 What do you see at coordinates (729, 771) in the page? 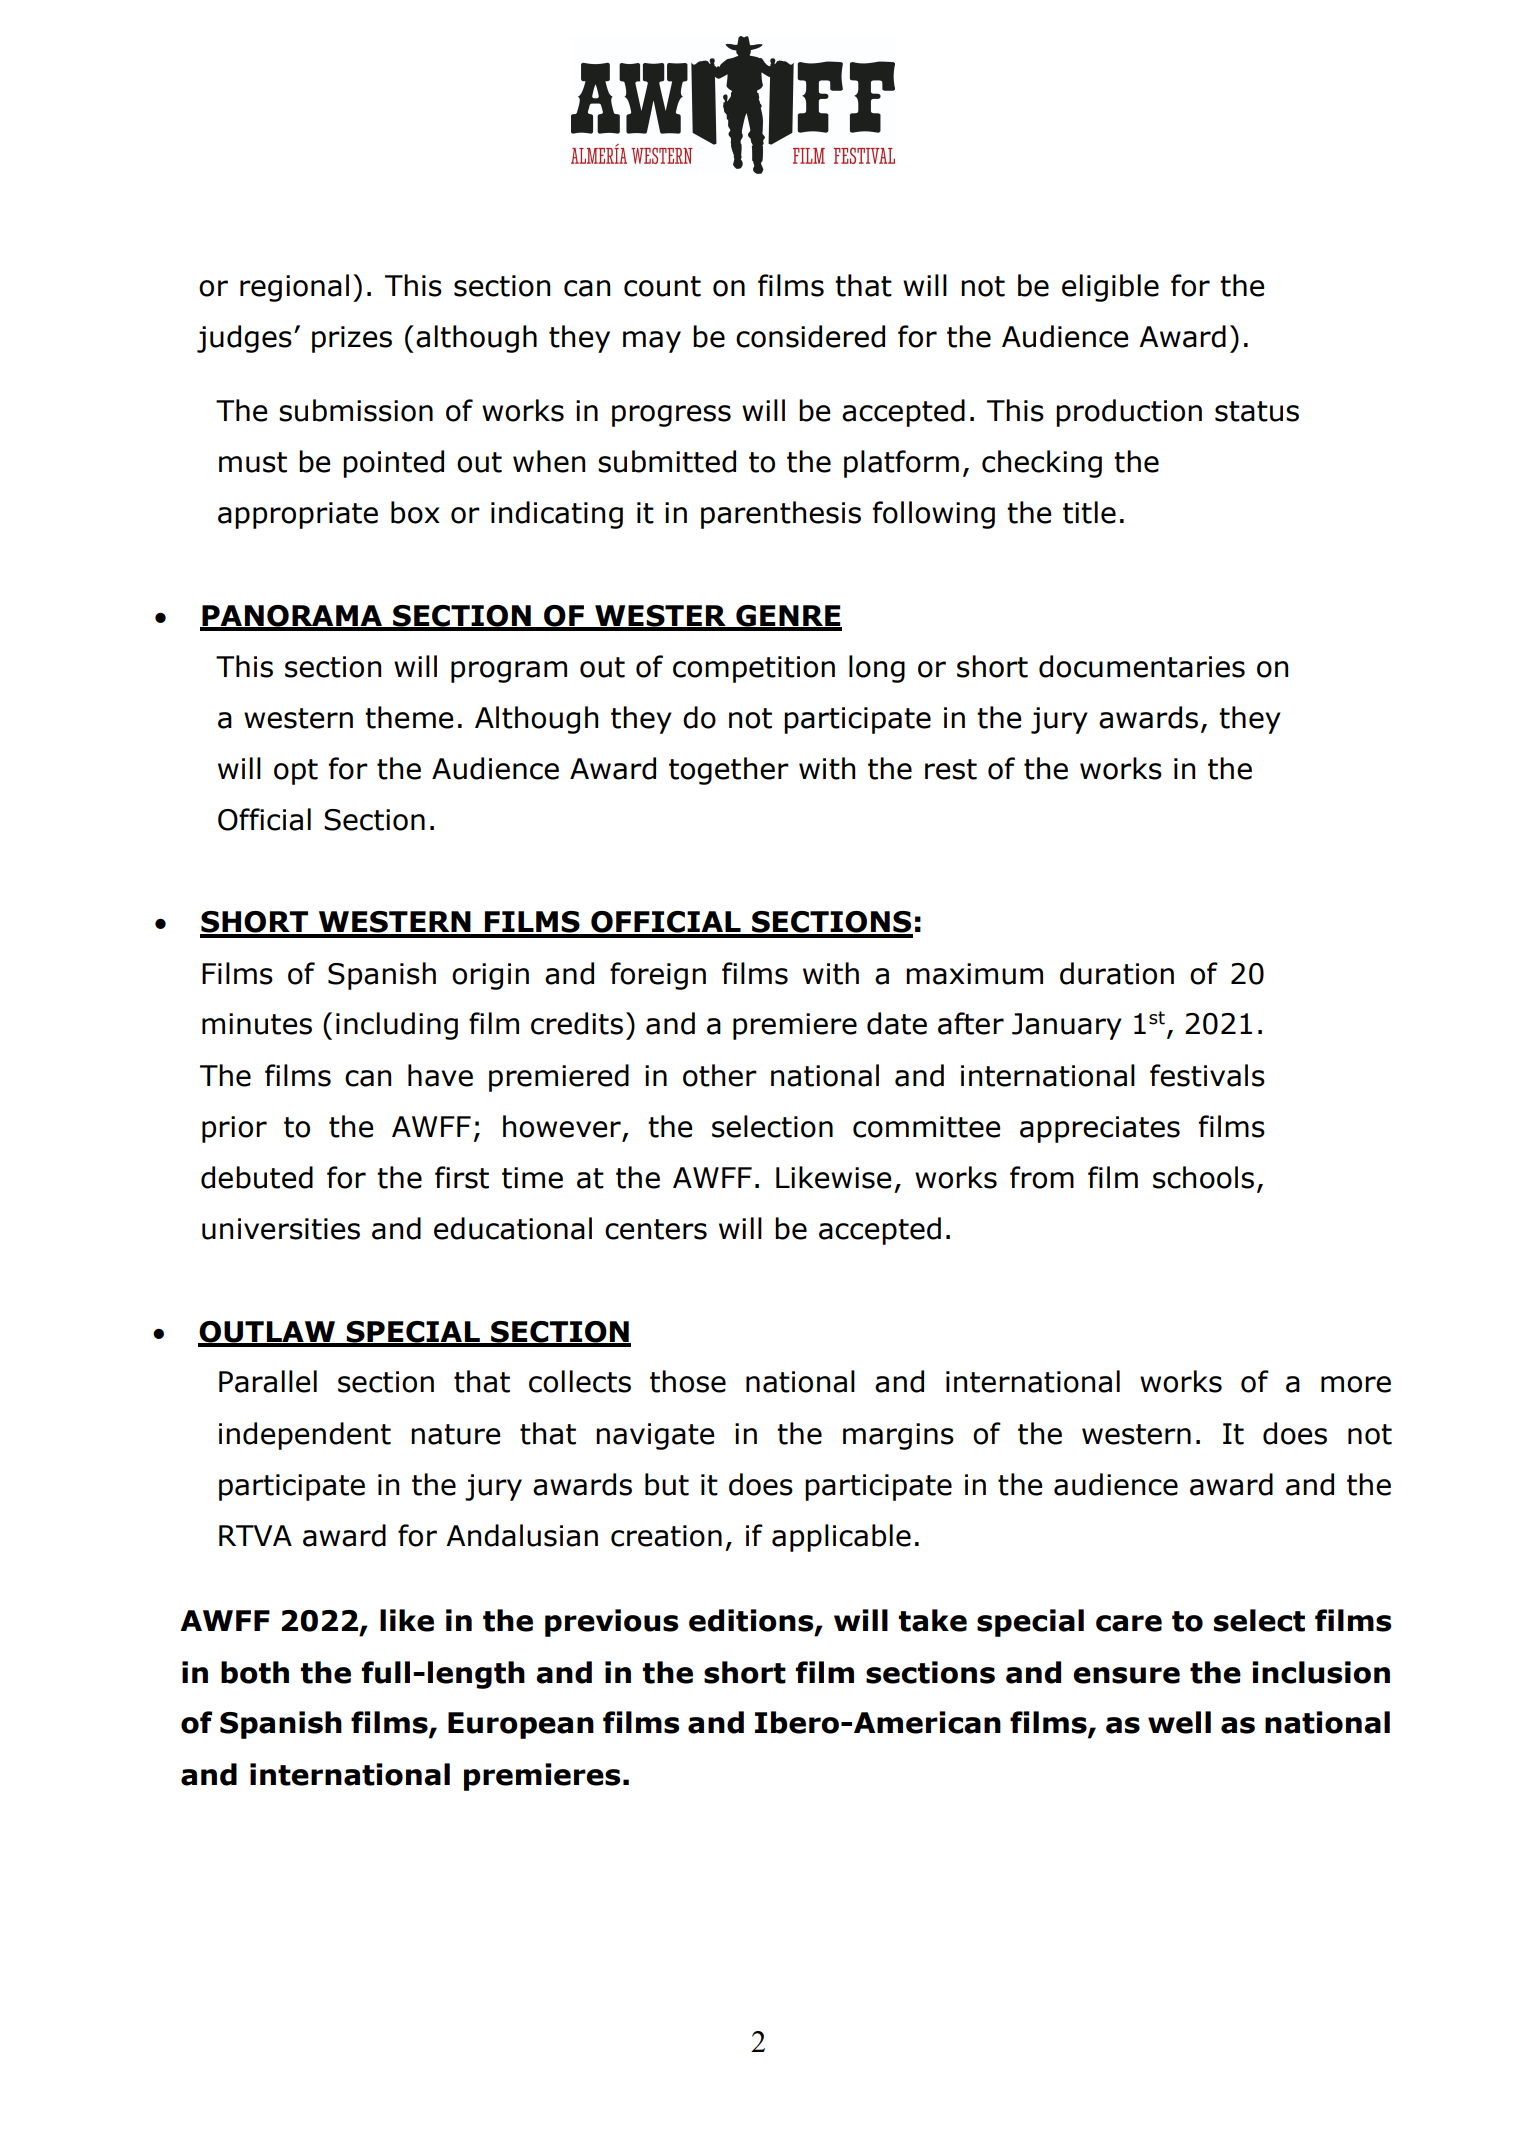
I see `together` at bounding box center [729, 771].
